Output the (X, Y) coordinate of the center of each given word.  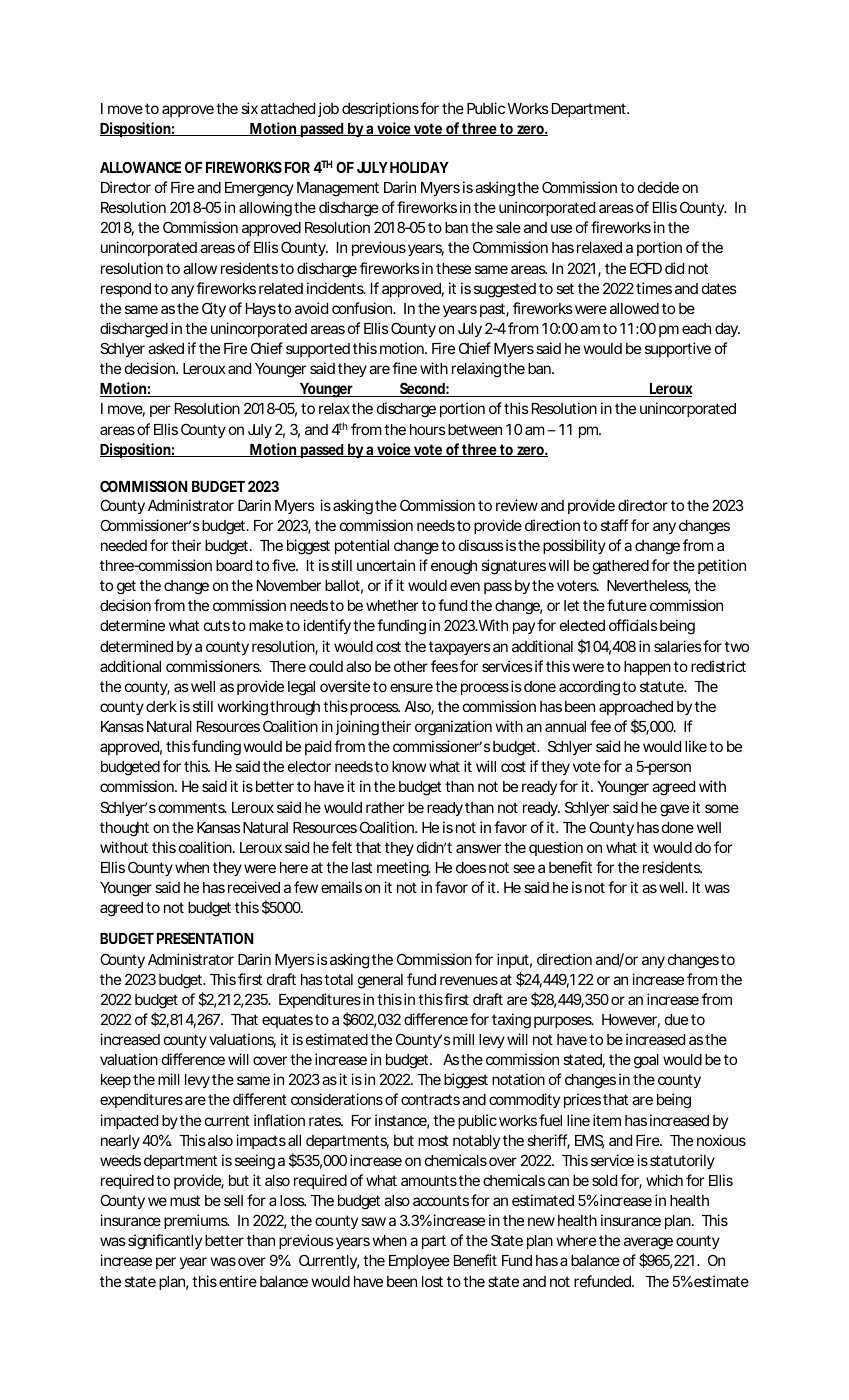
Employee (419, 1262)
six (249, 108)
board (234, 565)
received (254, 887)
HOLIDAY (419, 167)
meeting (403, 869)
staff (614, 525)
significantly (165, 1242)
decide (658, 187)
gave (674, 810)
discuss (481, 545)
